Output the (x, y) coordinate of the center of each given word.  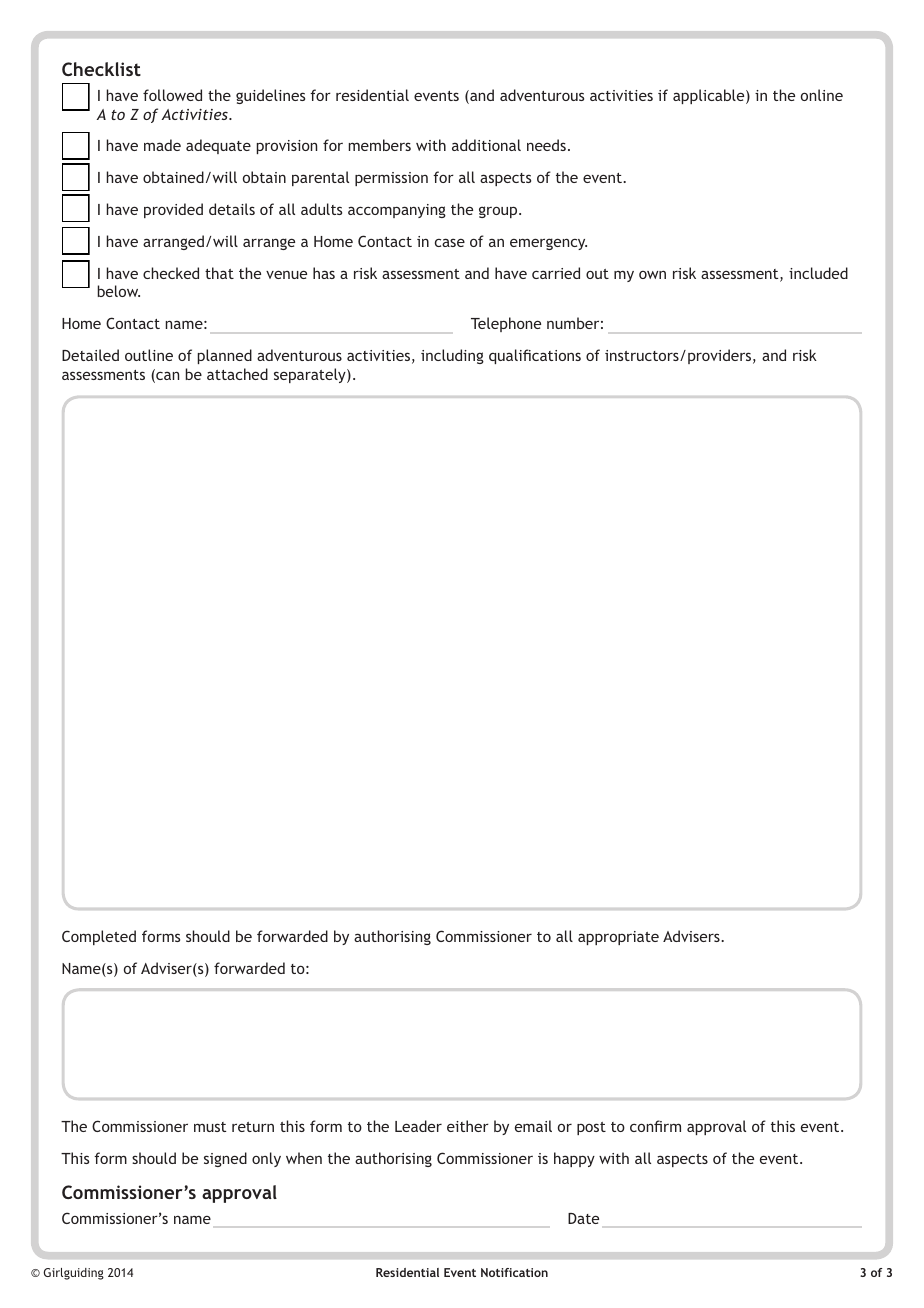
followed (172, 95)
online (822, 95)
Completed (99, 937)
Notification (514, 1272)
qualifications (535, 356)
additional (486, 145)
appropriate (618, 938)
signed (225, 1159)
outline (149, 355)
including (452, 356)
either (468, 1126)
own (652, 274)
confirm (655, 1126)
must (210, 1127)
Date (583, 1218)
